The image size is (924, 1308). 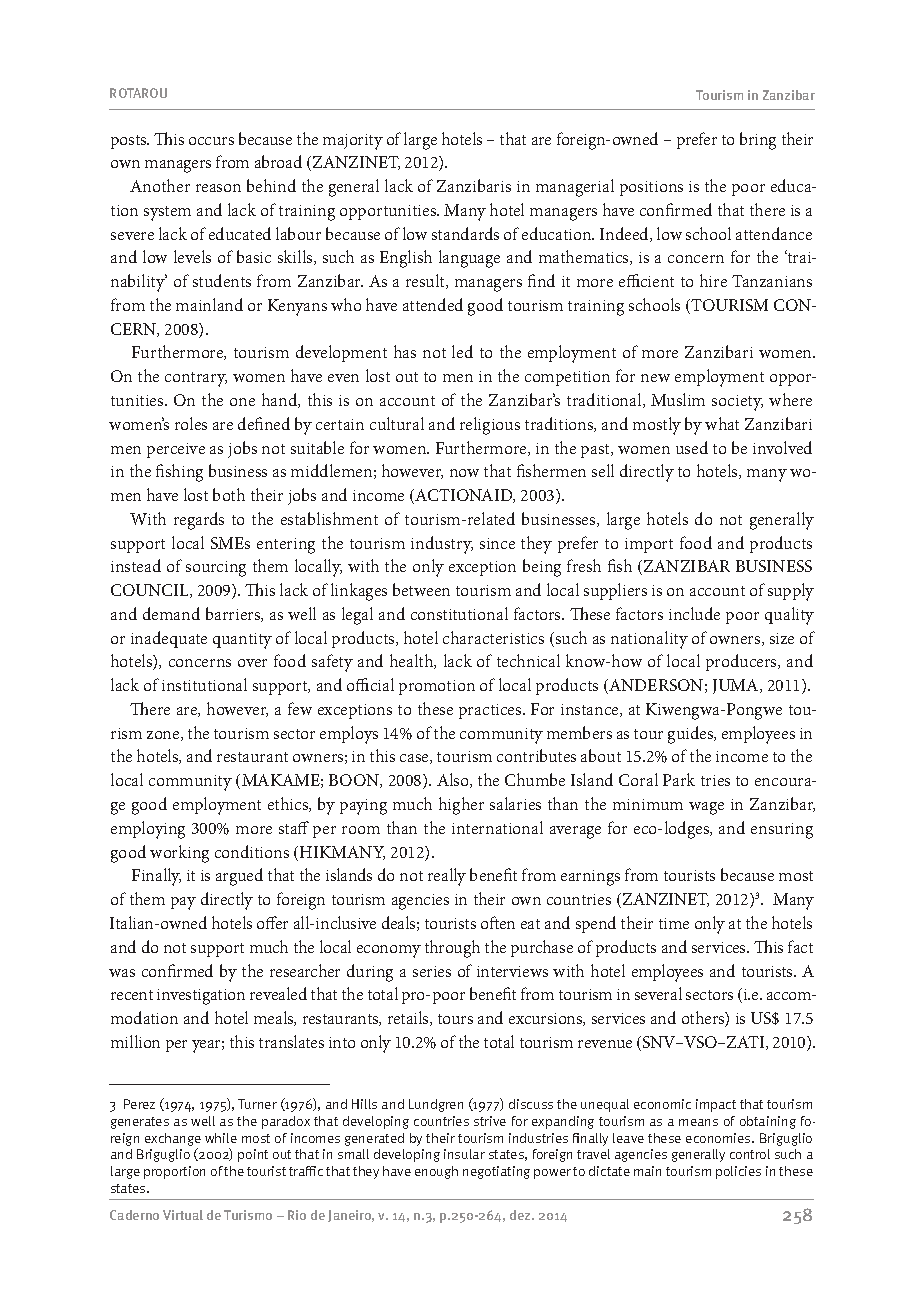 I want to click on roles, so click(x=191, y=423).
